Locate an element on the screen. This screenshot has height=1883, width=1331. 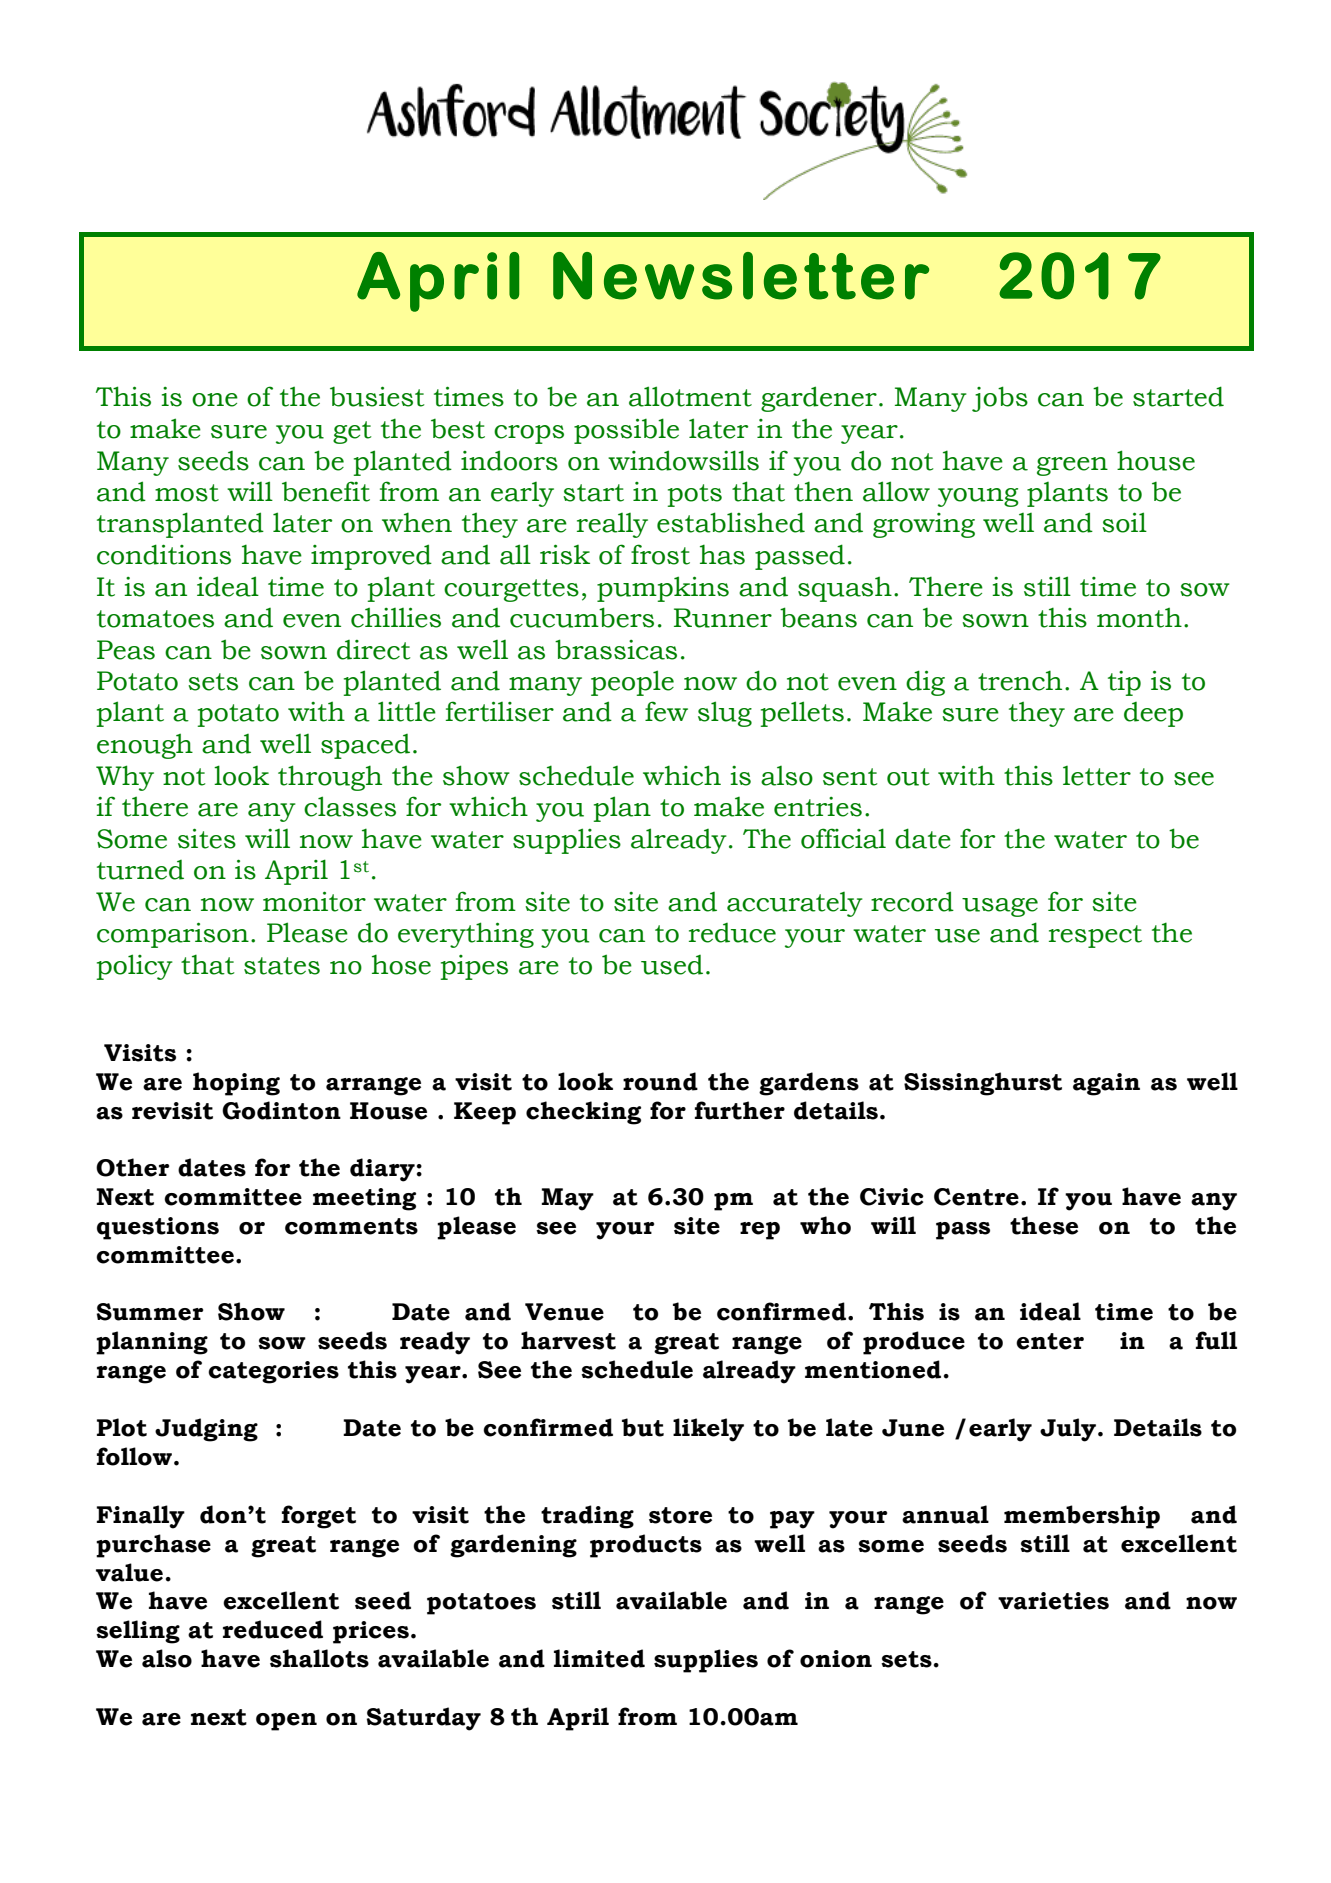
open is located at coordinates (286, 1722).
